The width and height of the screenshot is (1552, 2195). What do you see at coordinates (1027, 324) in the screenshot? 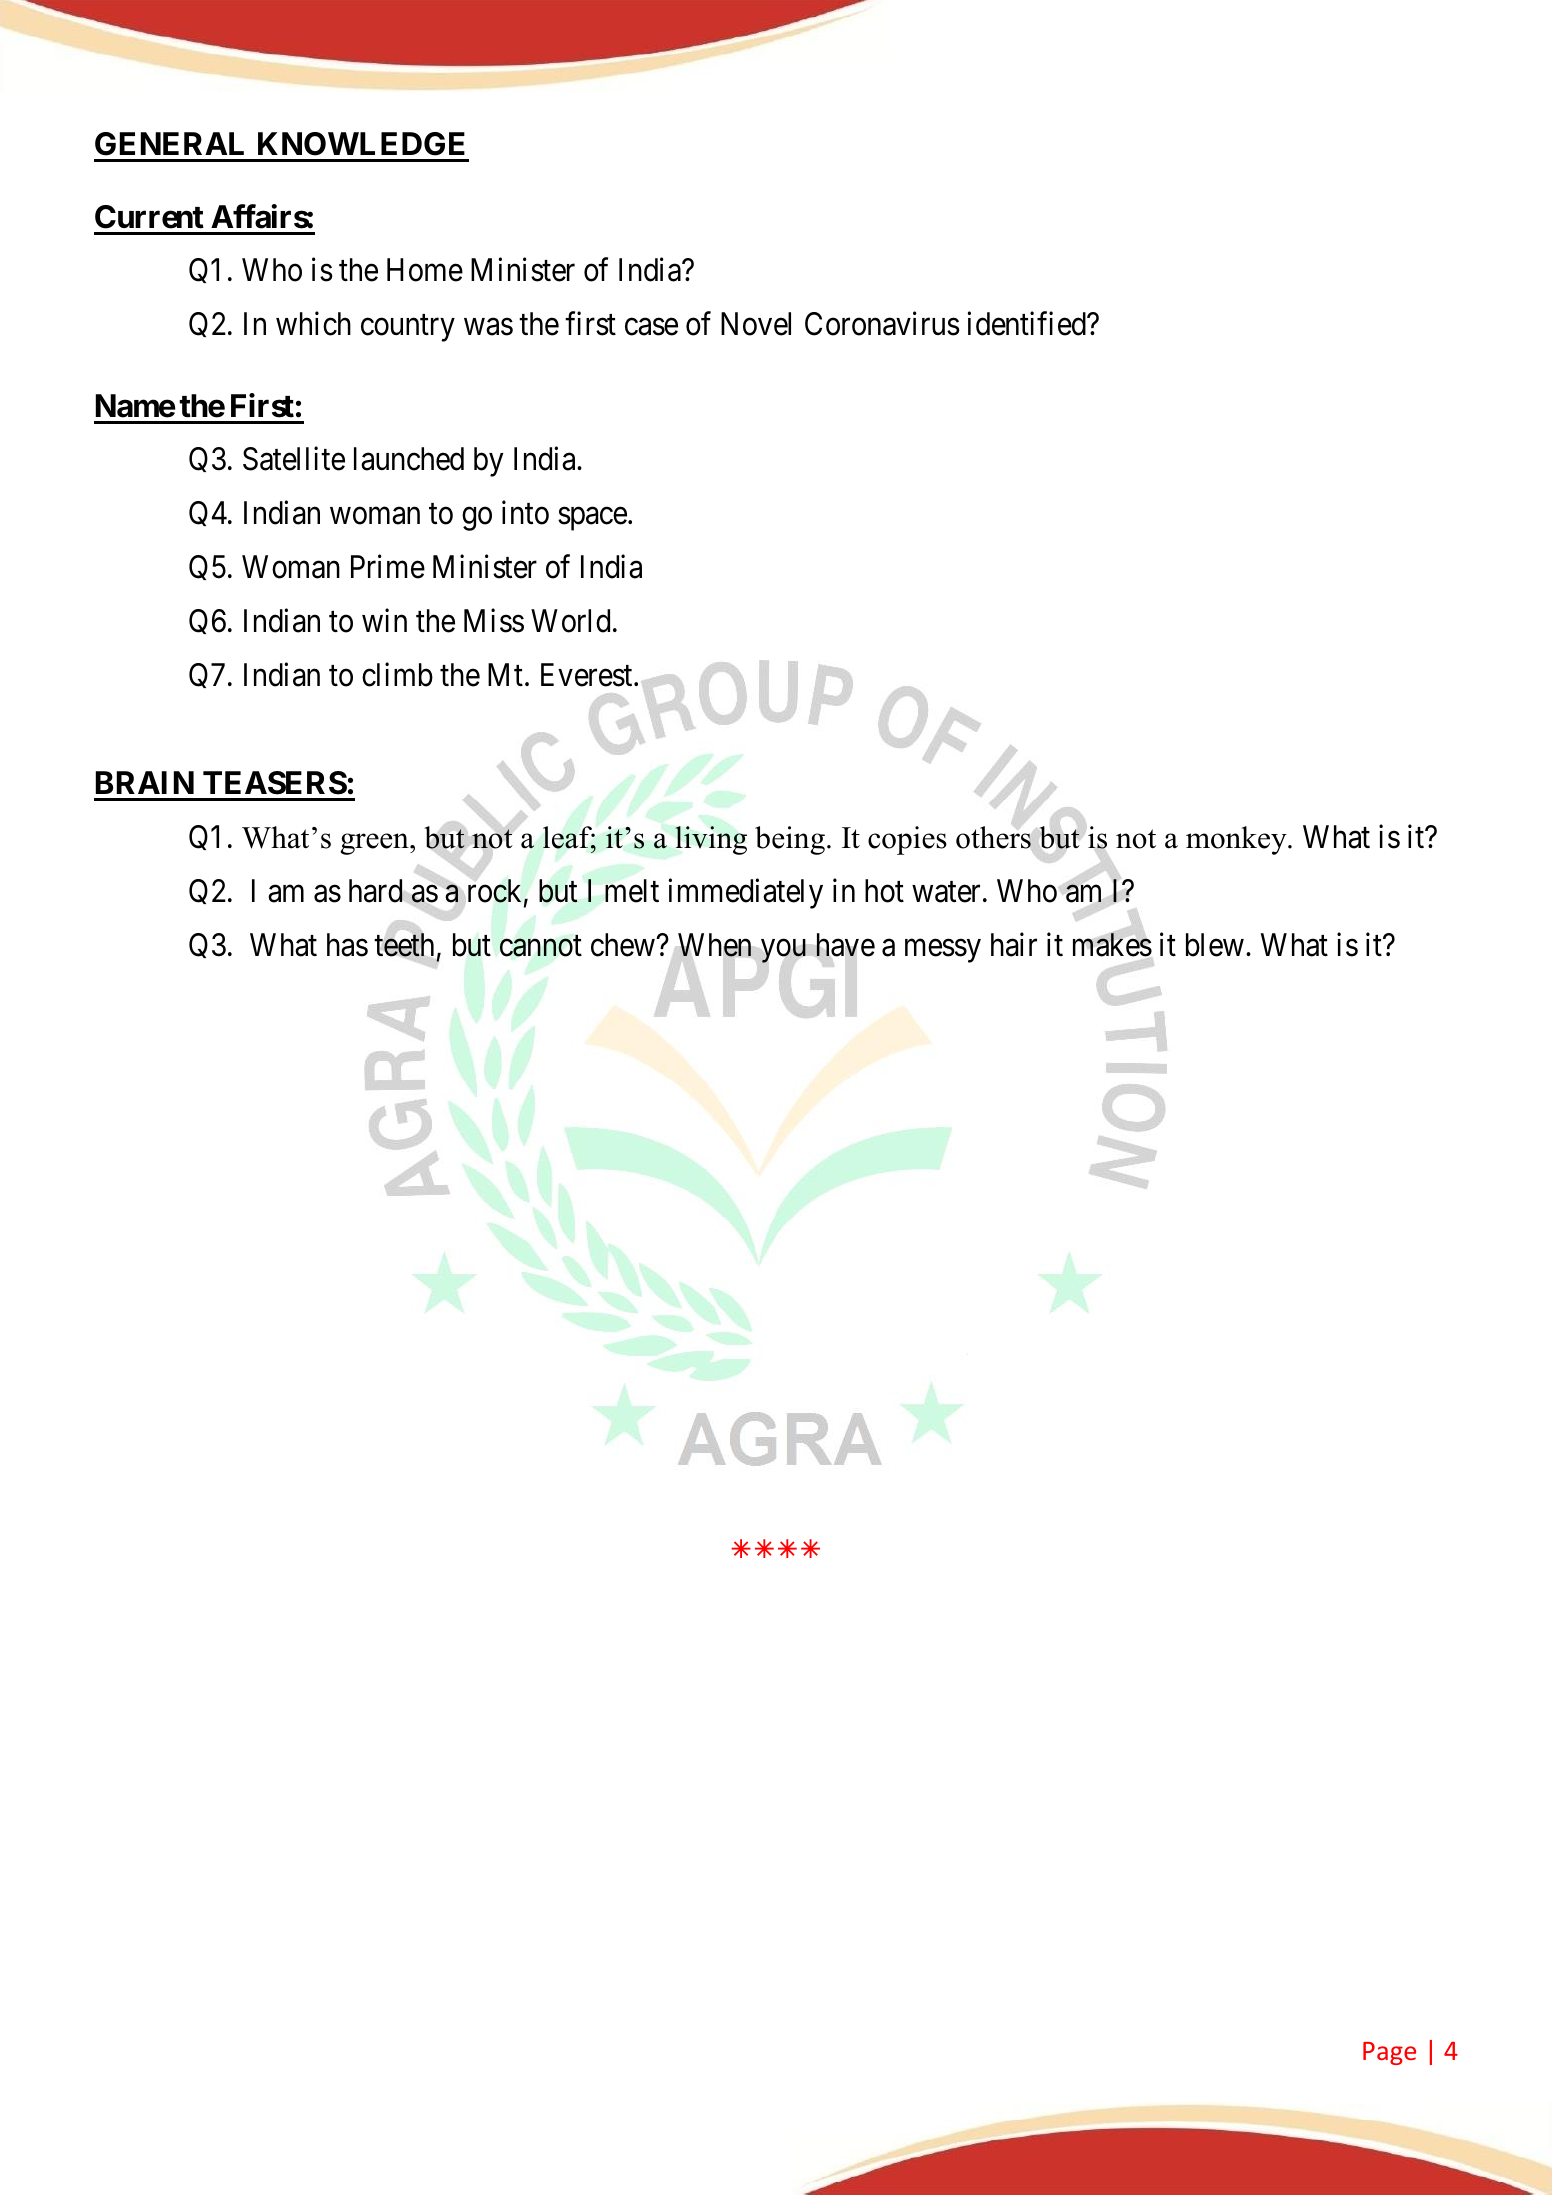
I see `identified` at bounding box center [1027, 324].
